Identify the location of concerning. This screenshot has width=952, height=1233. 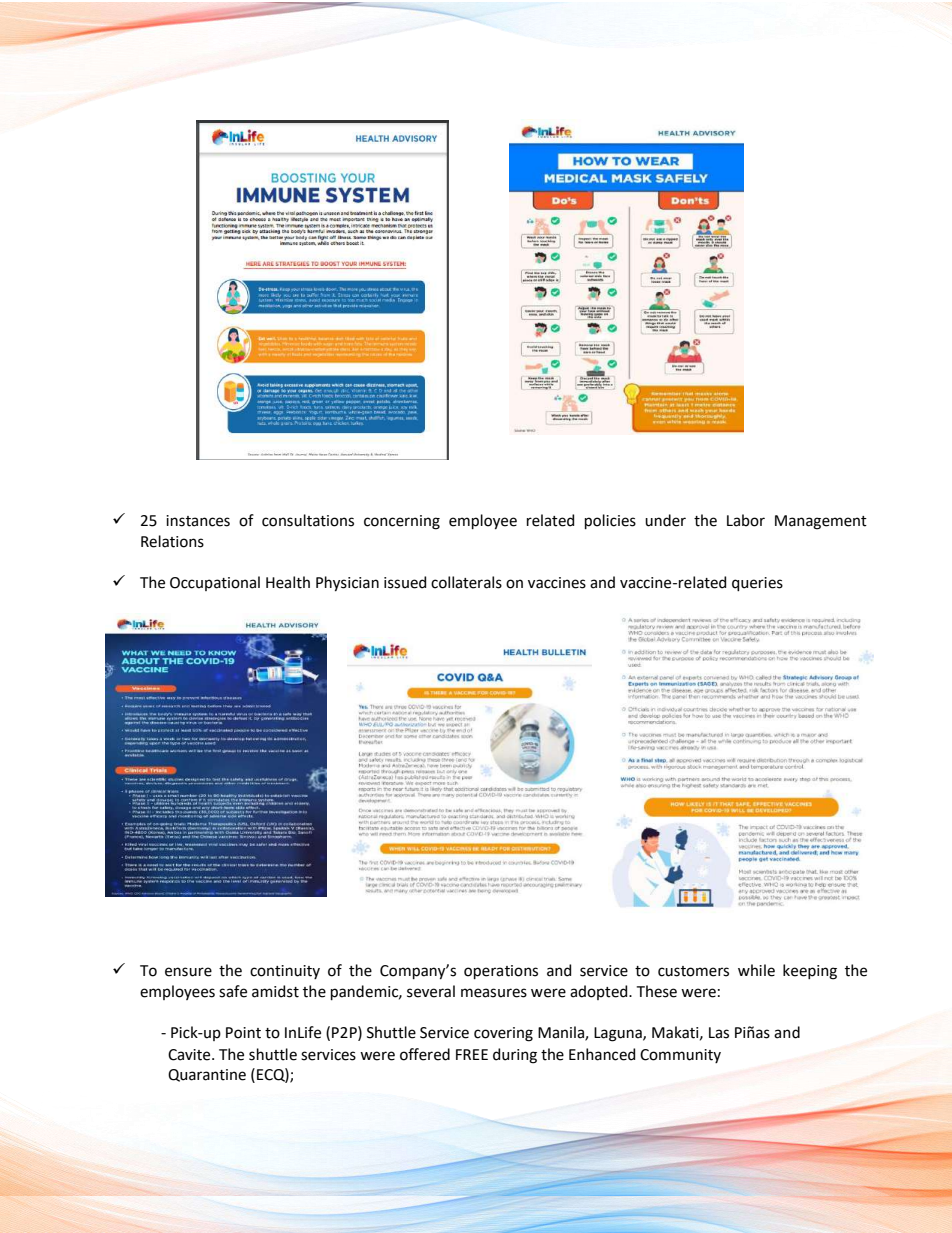
(402, 522).
